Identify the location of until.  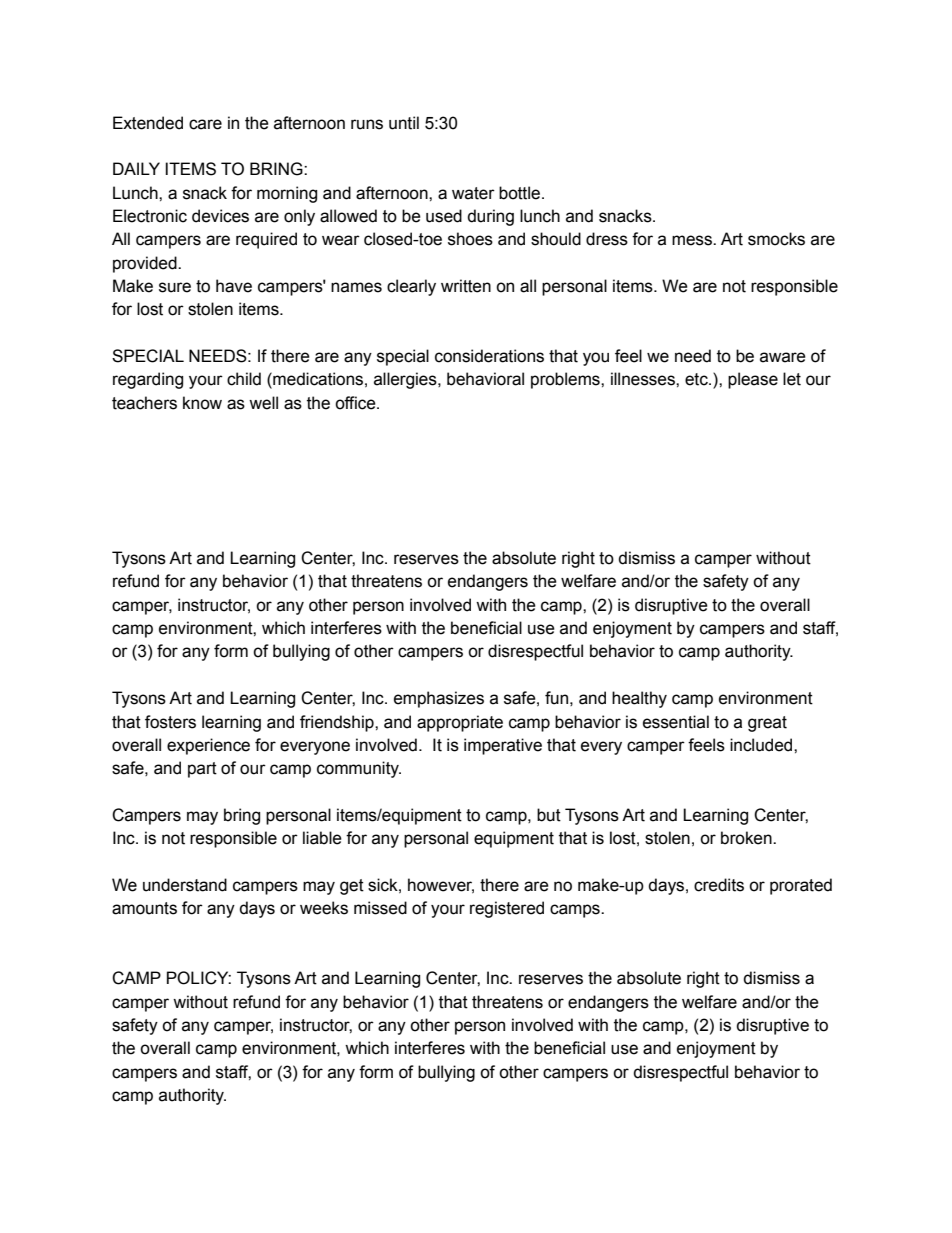
(404, 123).
